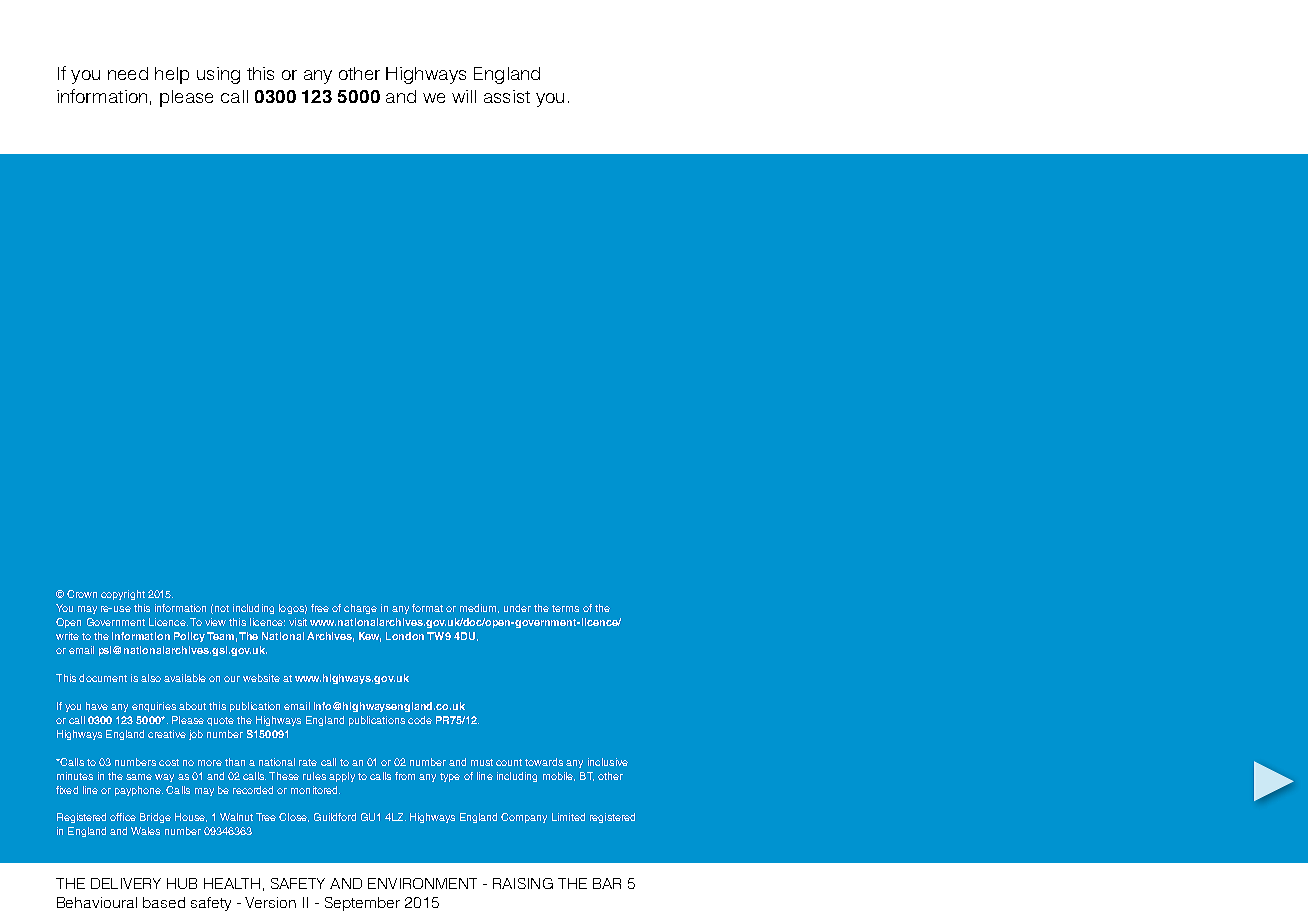 Image resolution: width=1308 pixels, height=924 pixels. Describe the element at coordinates (218, 75) in the page. I see `using` at that location.
